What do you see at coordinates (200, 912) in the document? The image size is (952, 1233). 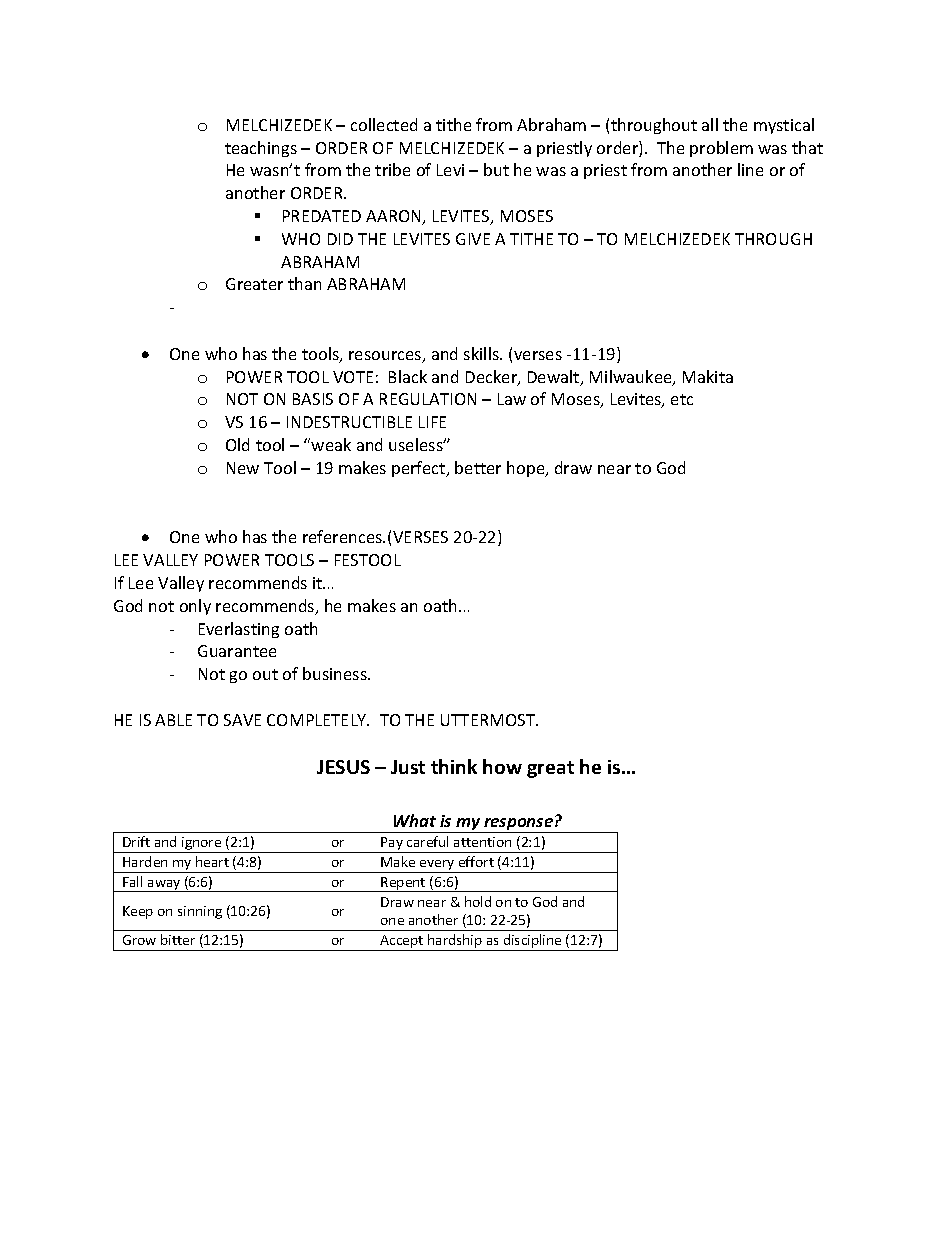 I see `sinning` at bounding box center [200, 912].
